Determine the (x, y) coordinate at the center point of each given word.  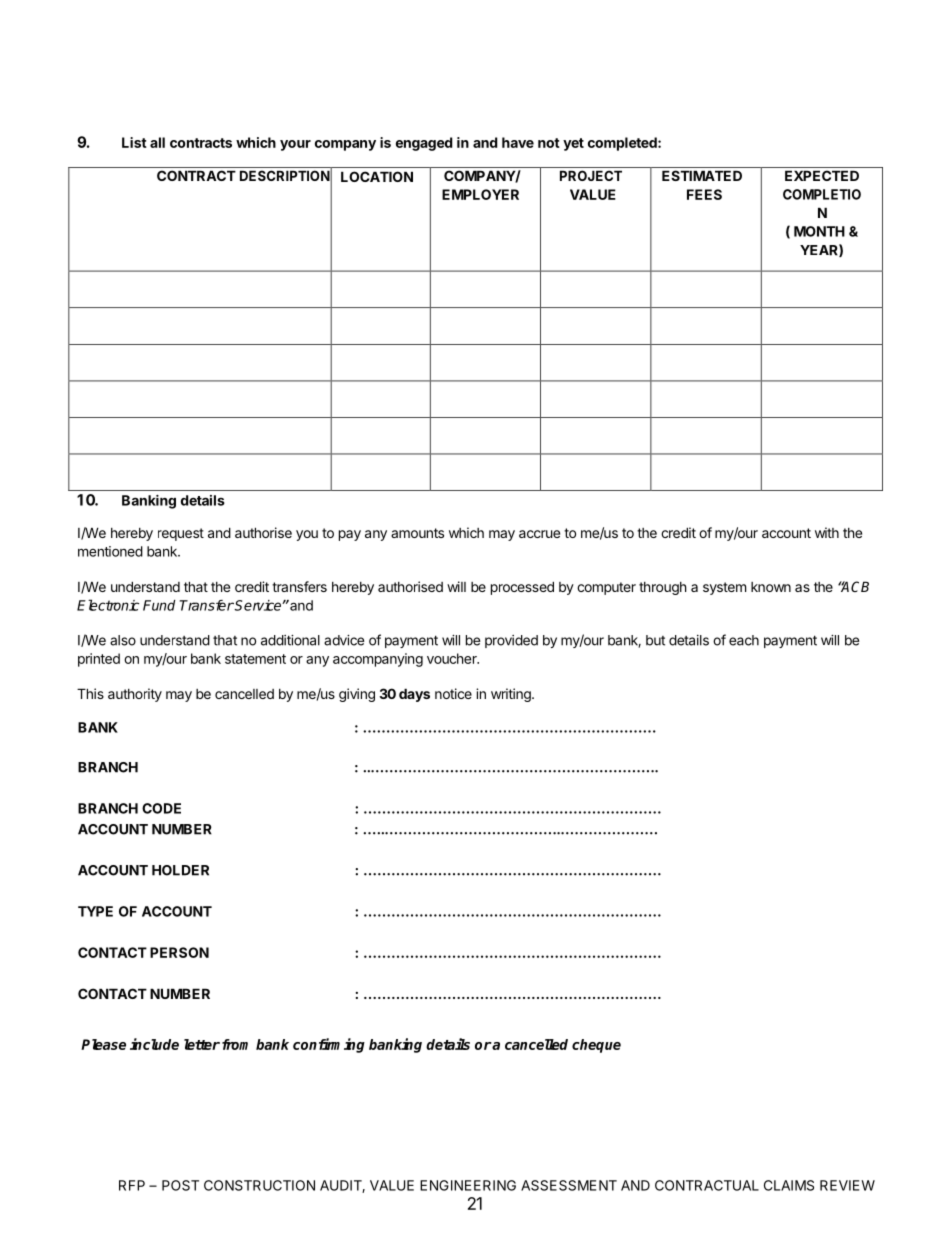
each (744, 640)
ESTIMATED (702, 175)
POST (180, 1185)
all (157, 142)
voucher (453, 658)
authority (135, 695)
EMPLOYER (480, 194)
